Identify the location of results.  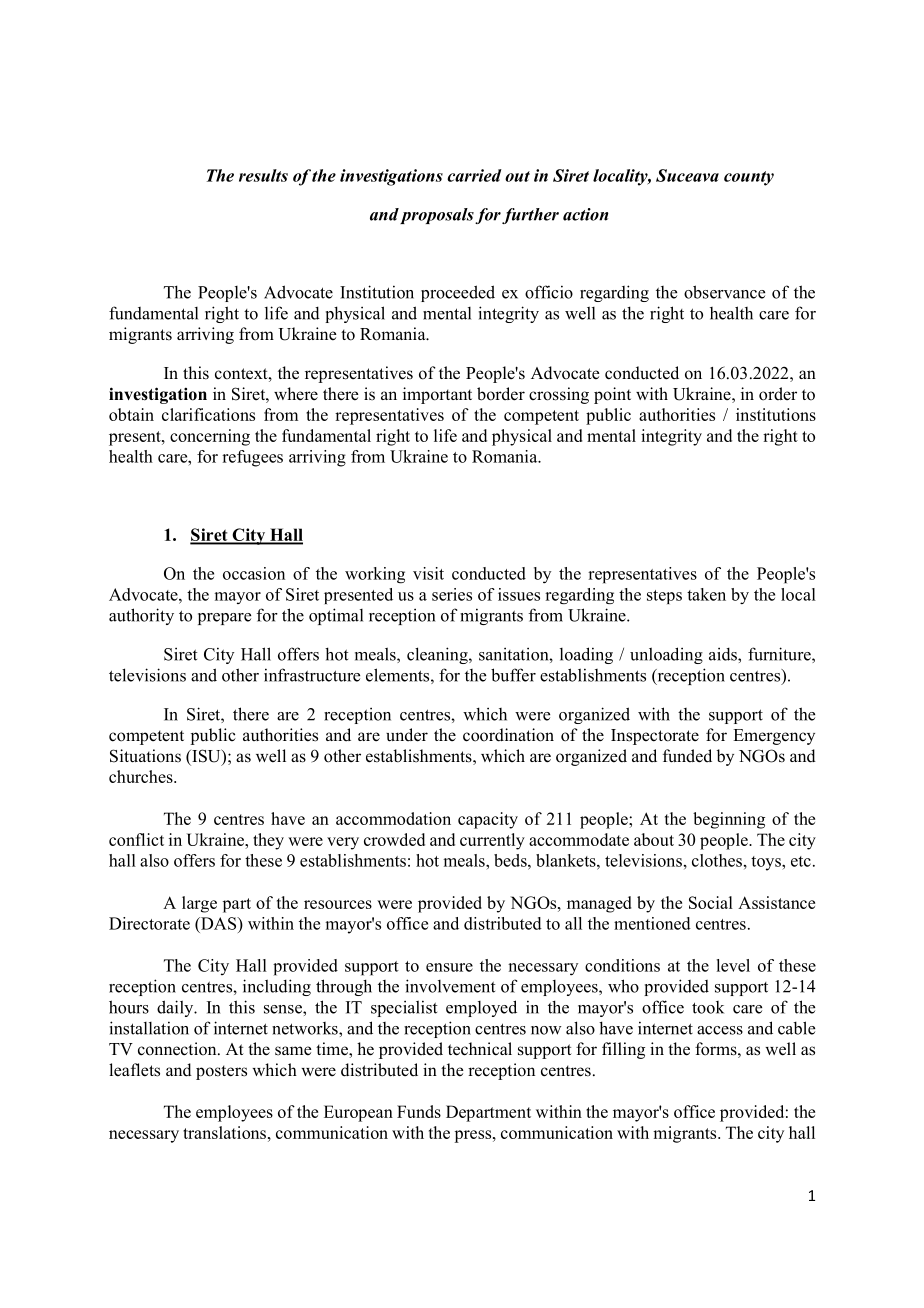
(263, 175).
